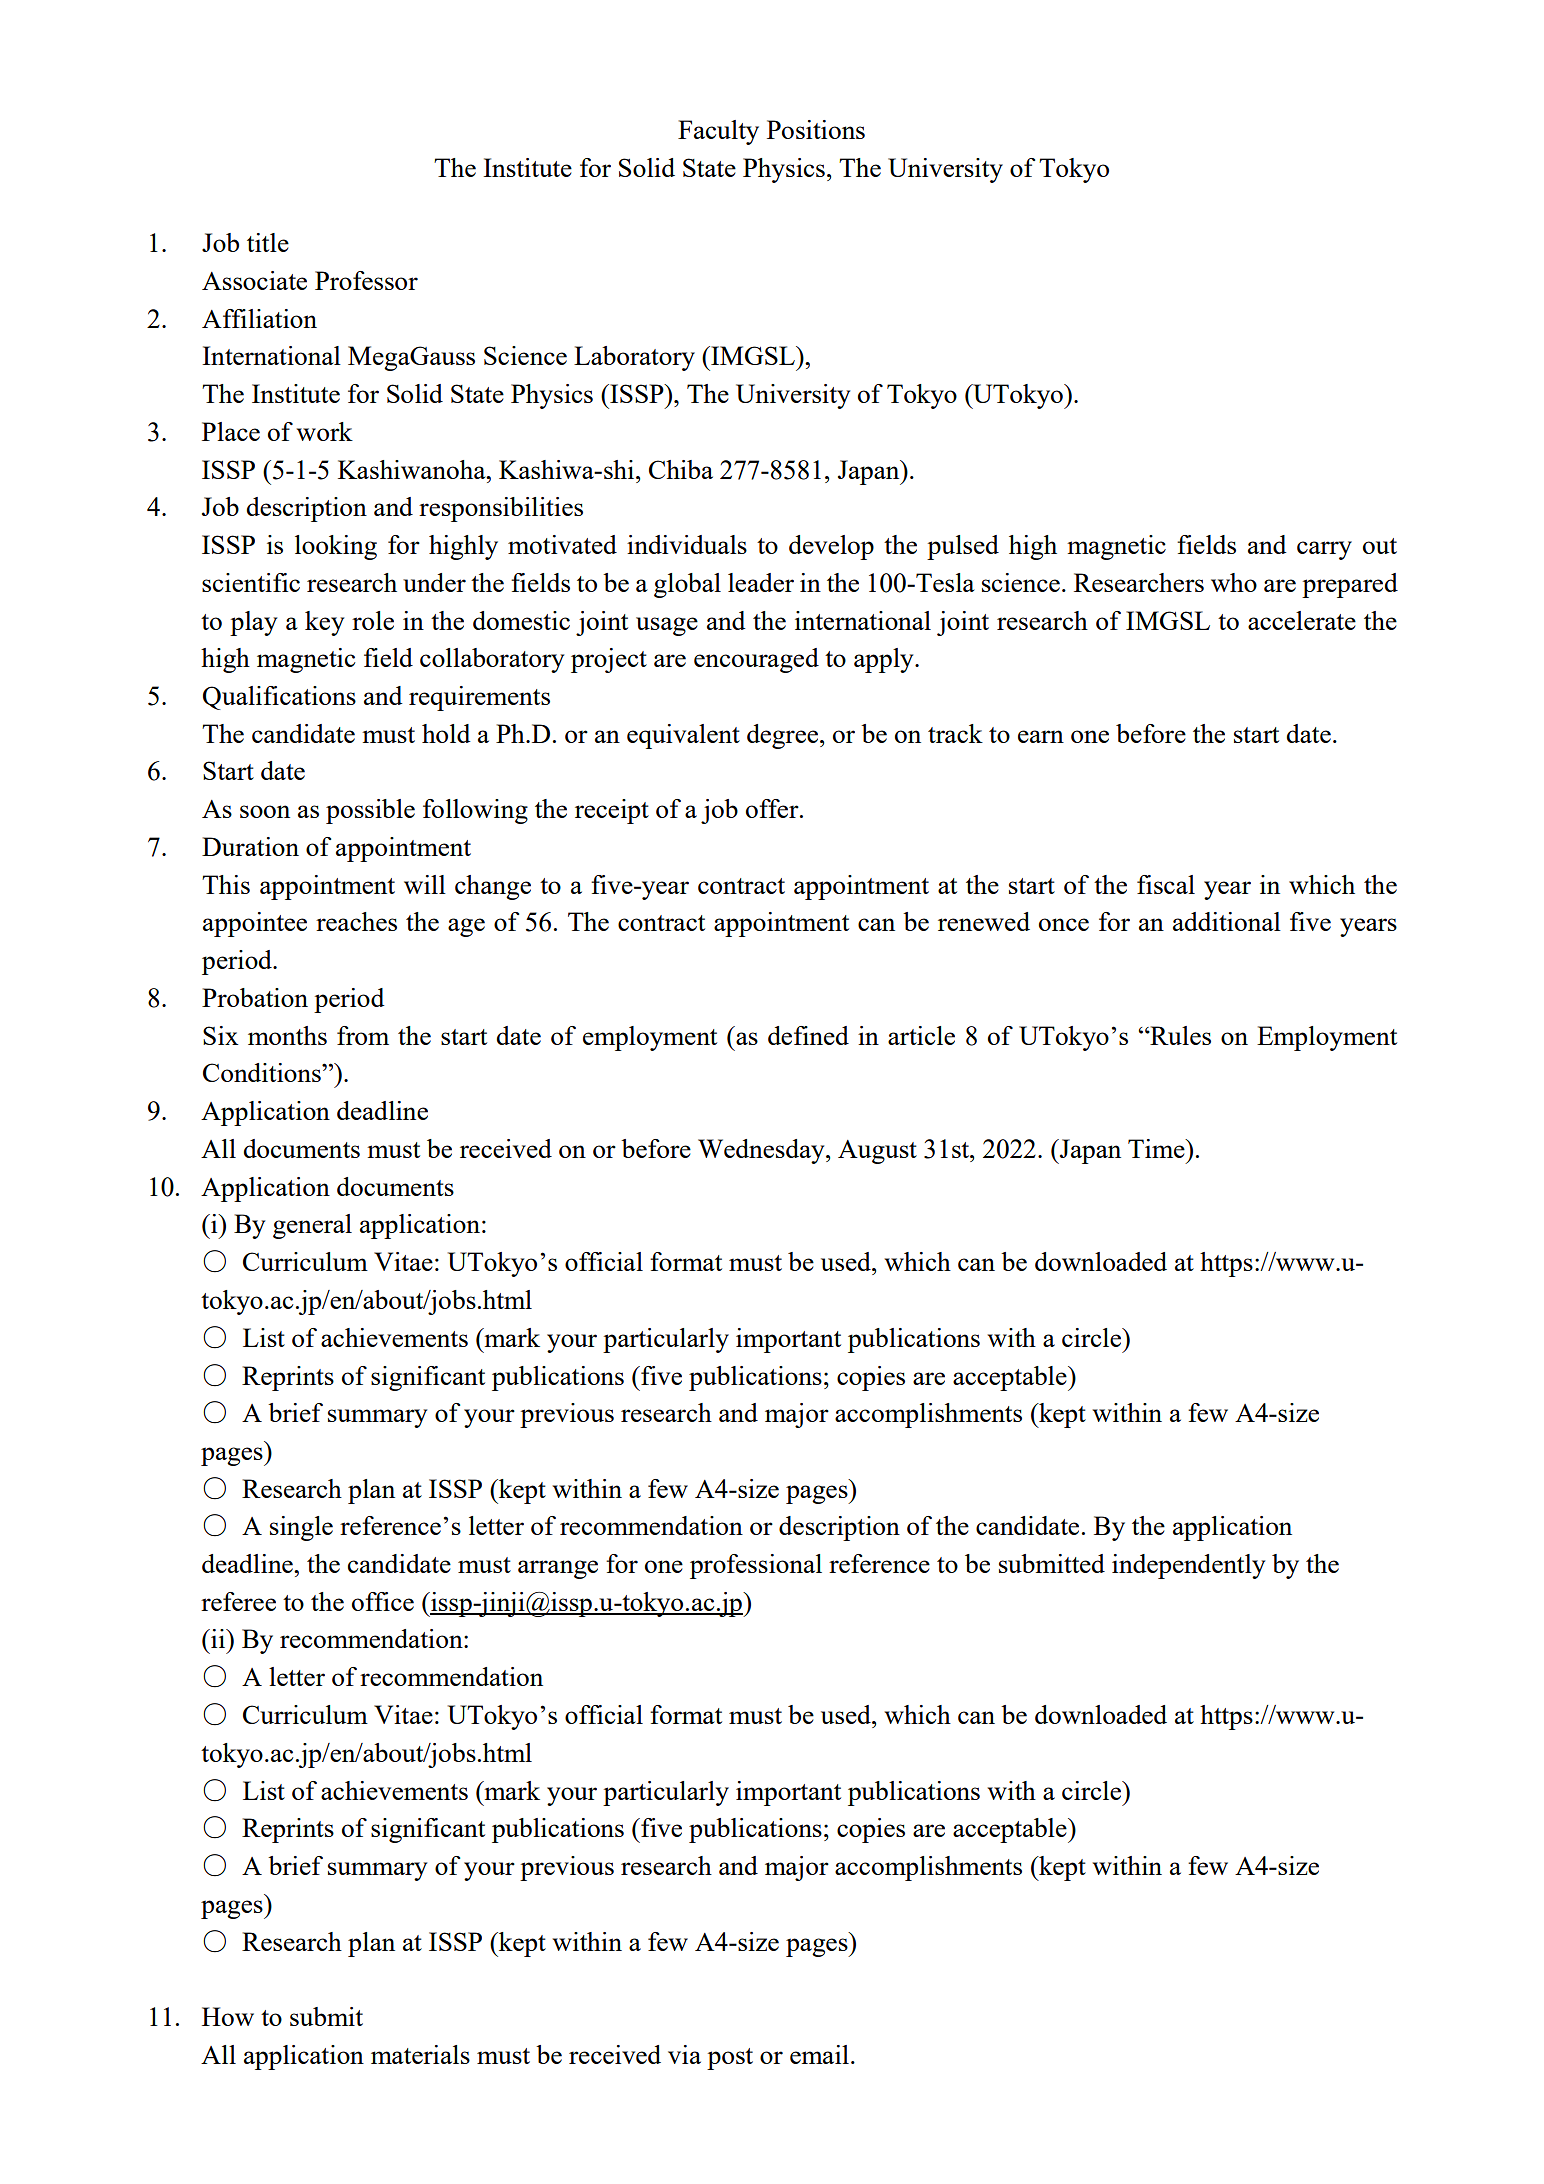 This image has height=2184, width=1544. Describe the element at coordinates (816, 129) in the image. I see `Positions` at that location.
